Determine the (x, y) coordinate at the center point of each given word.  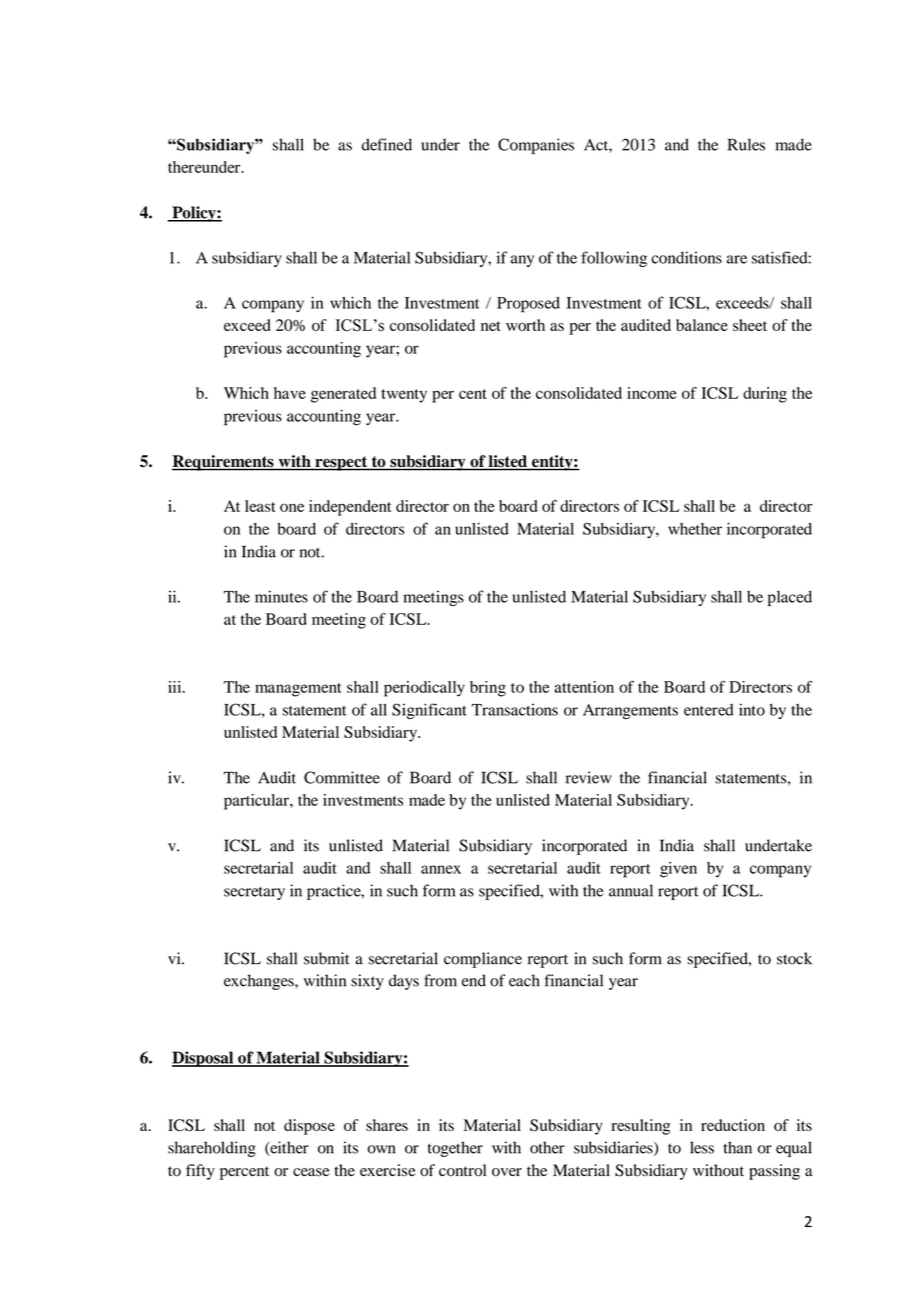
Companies (536, 146)
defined (387, 144)
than (738, 1147)
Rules (746, 144)
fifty (200, 1172)
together (455, 1149)
